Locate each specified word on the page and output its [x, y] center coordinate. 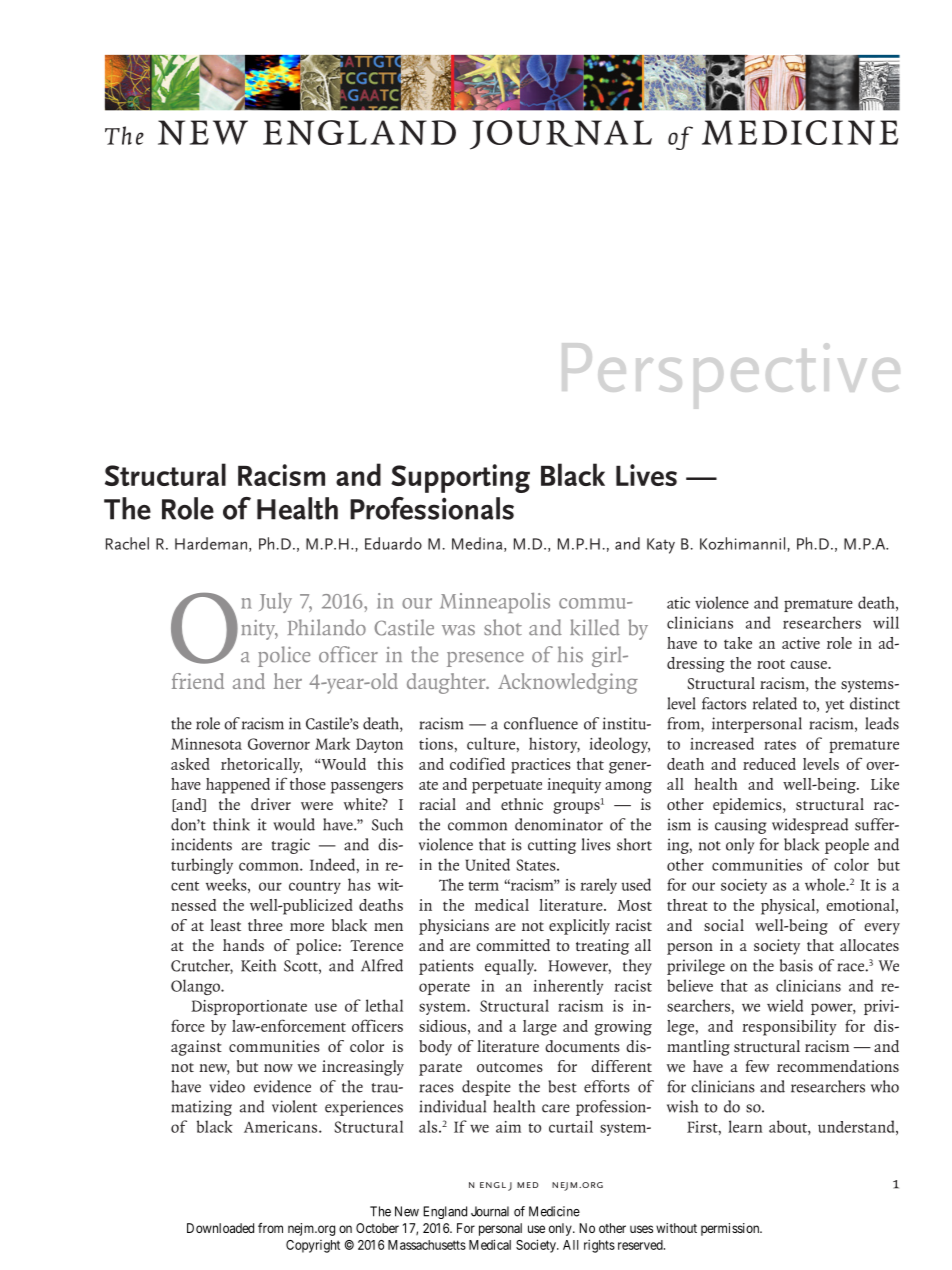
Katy [661, 546]
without [676, 1228]
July [275, 603]
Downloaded [220, 1228]
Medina [478, 544]
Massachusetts [427, 1245]
